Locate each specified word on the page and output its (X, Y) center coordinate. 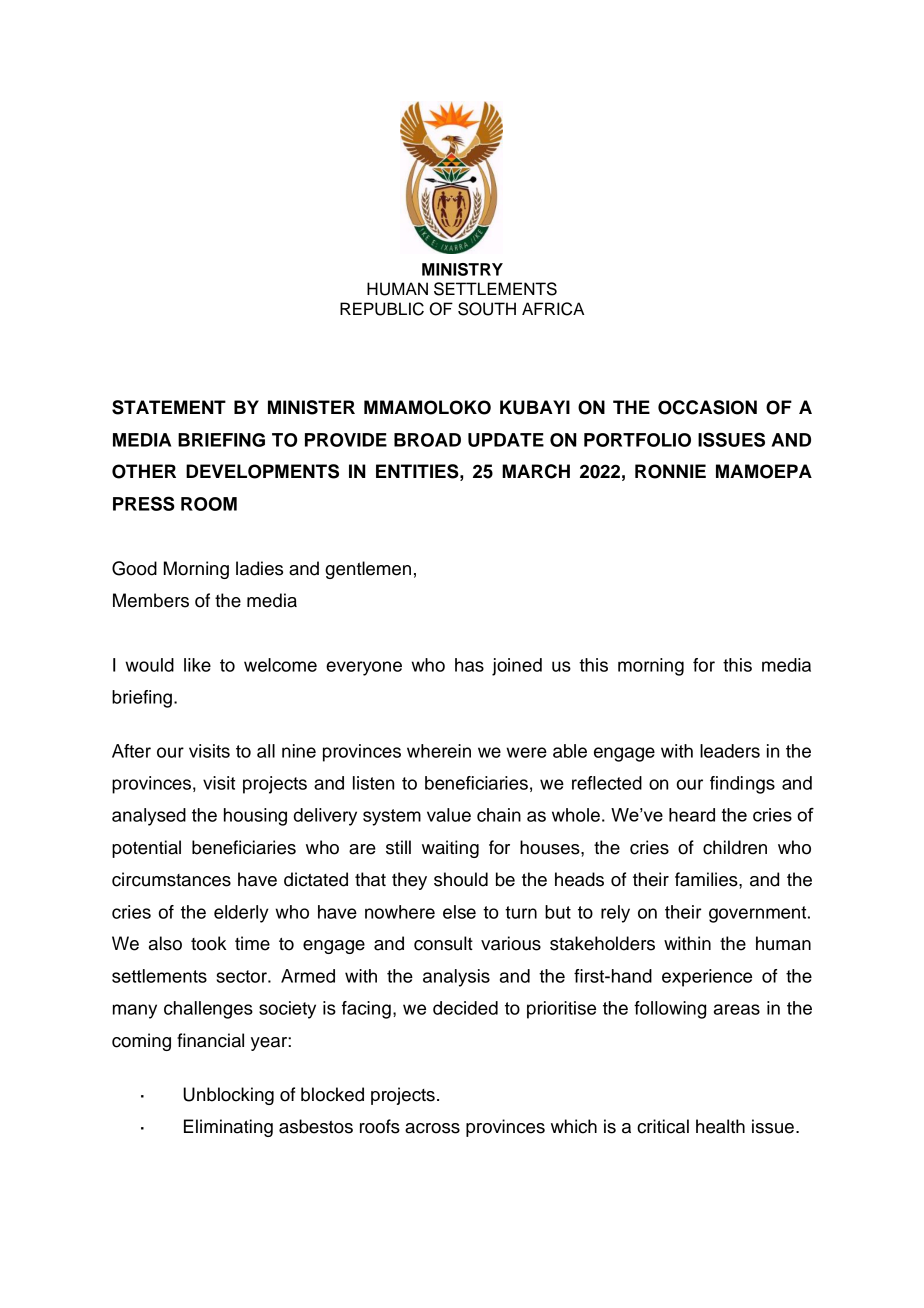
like (197, 665)
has (469, 665)
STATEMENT (169, 407)
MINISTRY (462, 269)
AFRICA (553, 309)
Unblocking (228, 1096)
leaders (730, 751)
